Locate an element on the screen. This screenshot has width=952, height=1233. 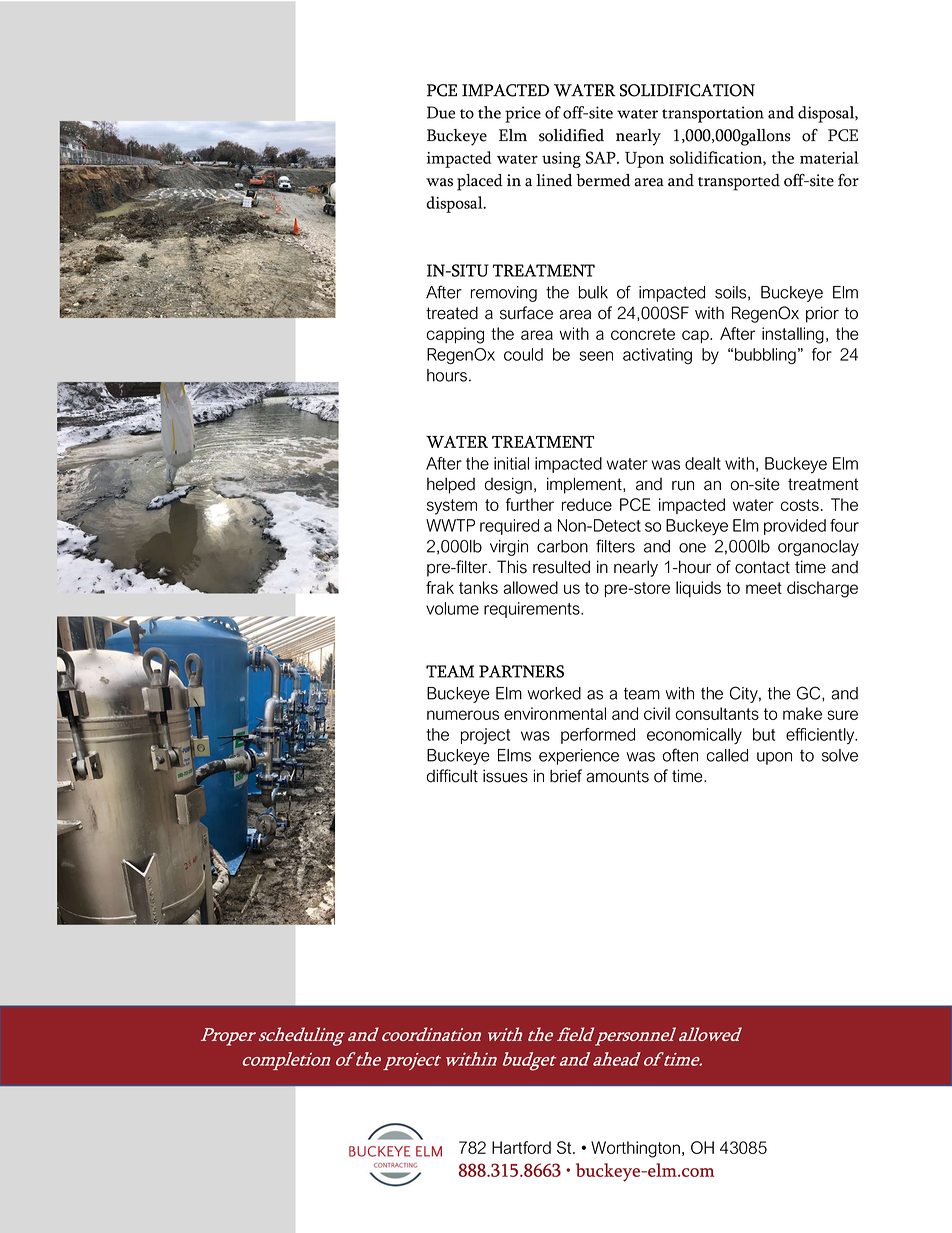
SAP is located at coordinates (602, 157).
